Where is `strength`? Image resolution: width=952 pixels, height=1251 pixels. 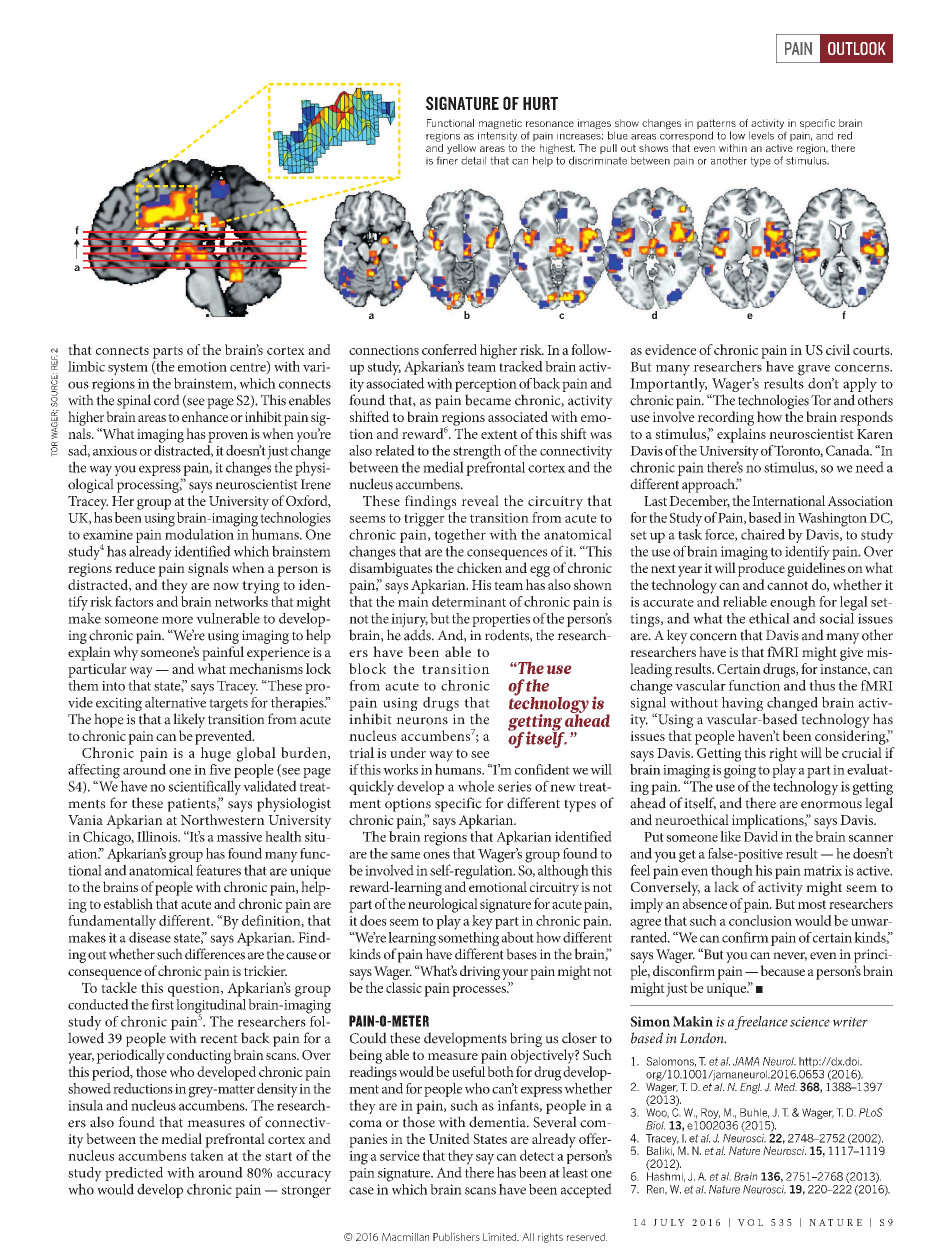
strength is located at coordinates (477, 453).
